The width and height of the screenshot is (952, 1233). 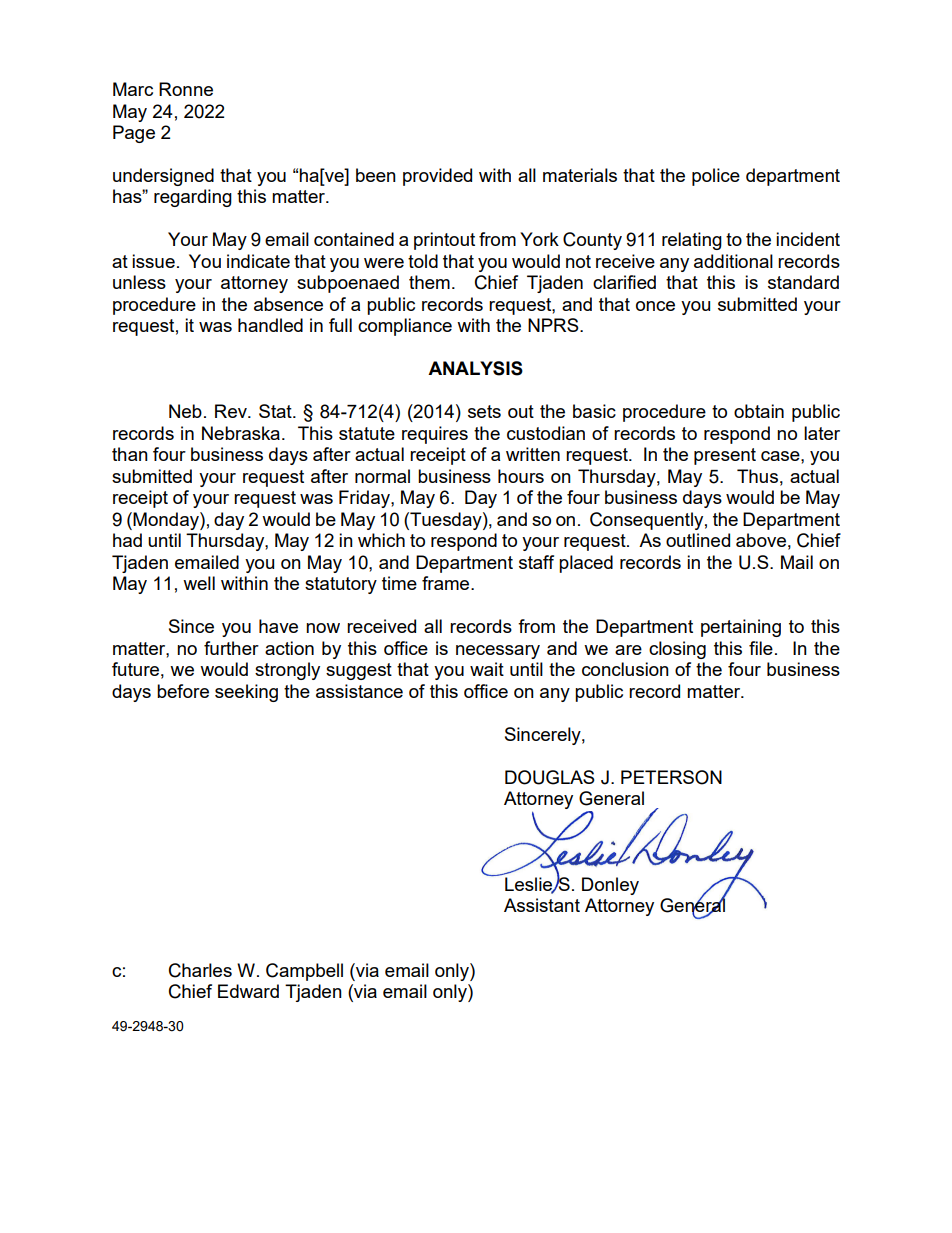 What do you see at coordinates (475, 368) in the screenshot?
I see `ANALYSIS` at bounding box center [475, 368].
